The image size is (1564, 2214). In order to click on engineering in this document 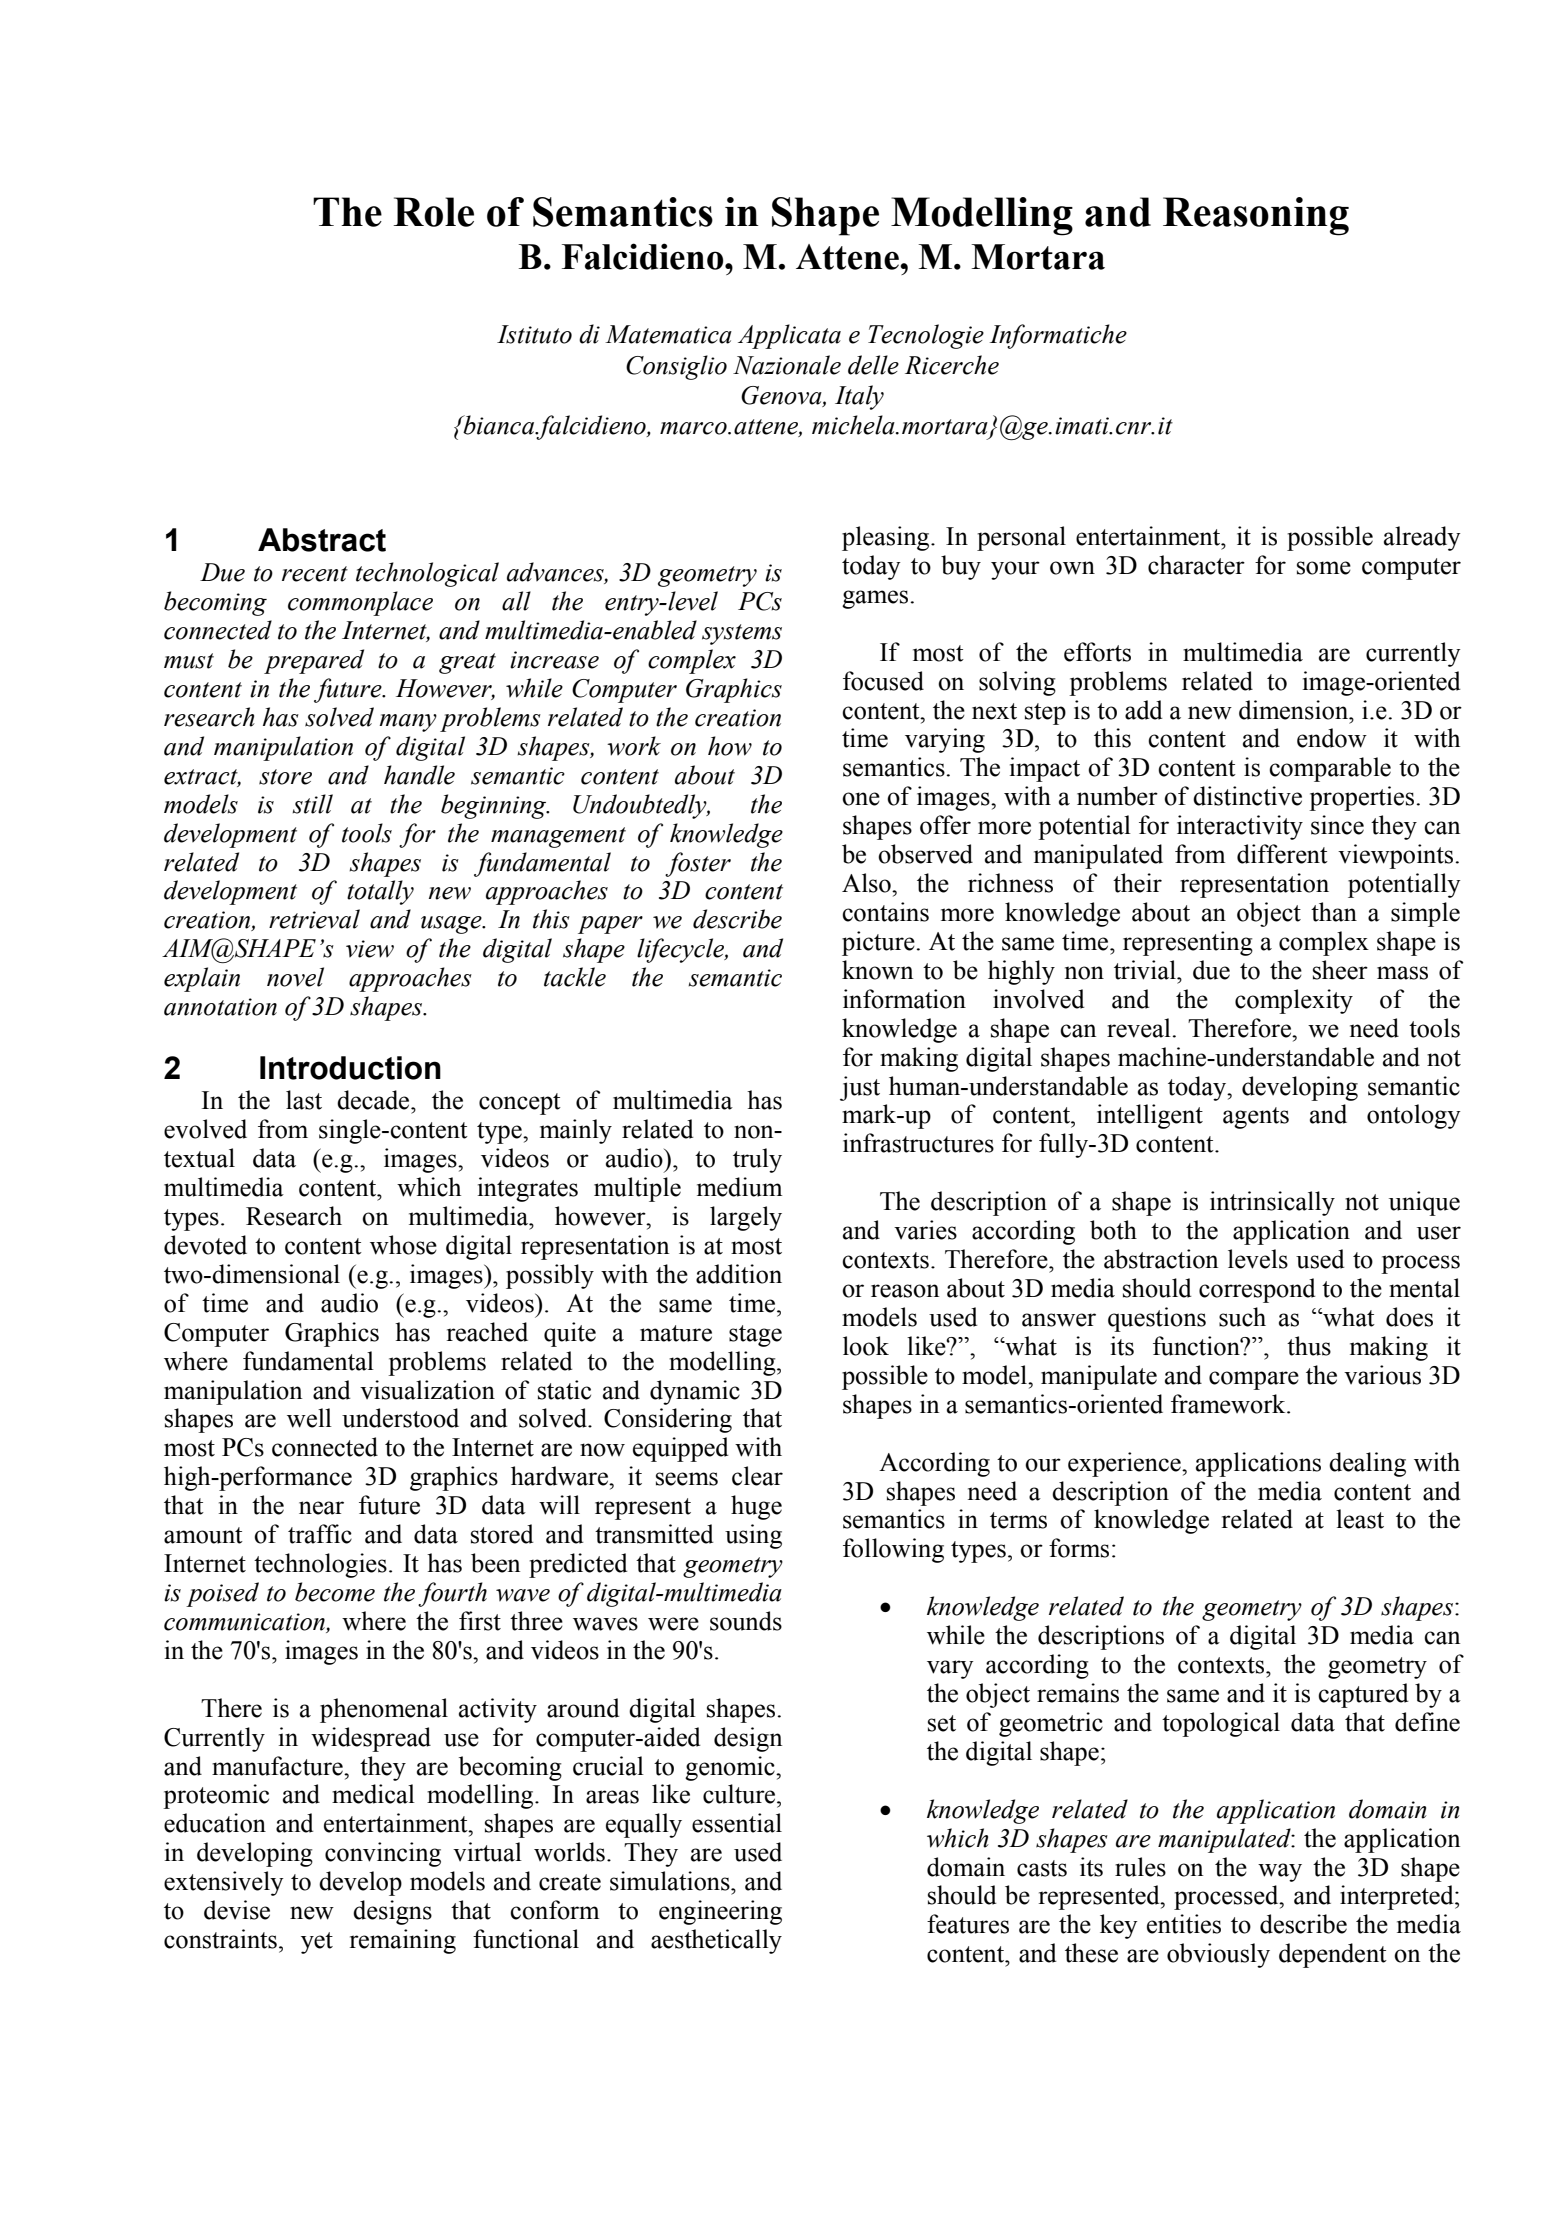, I will do `click(720, 1912)`.
